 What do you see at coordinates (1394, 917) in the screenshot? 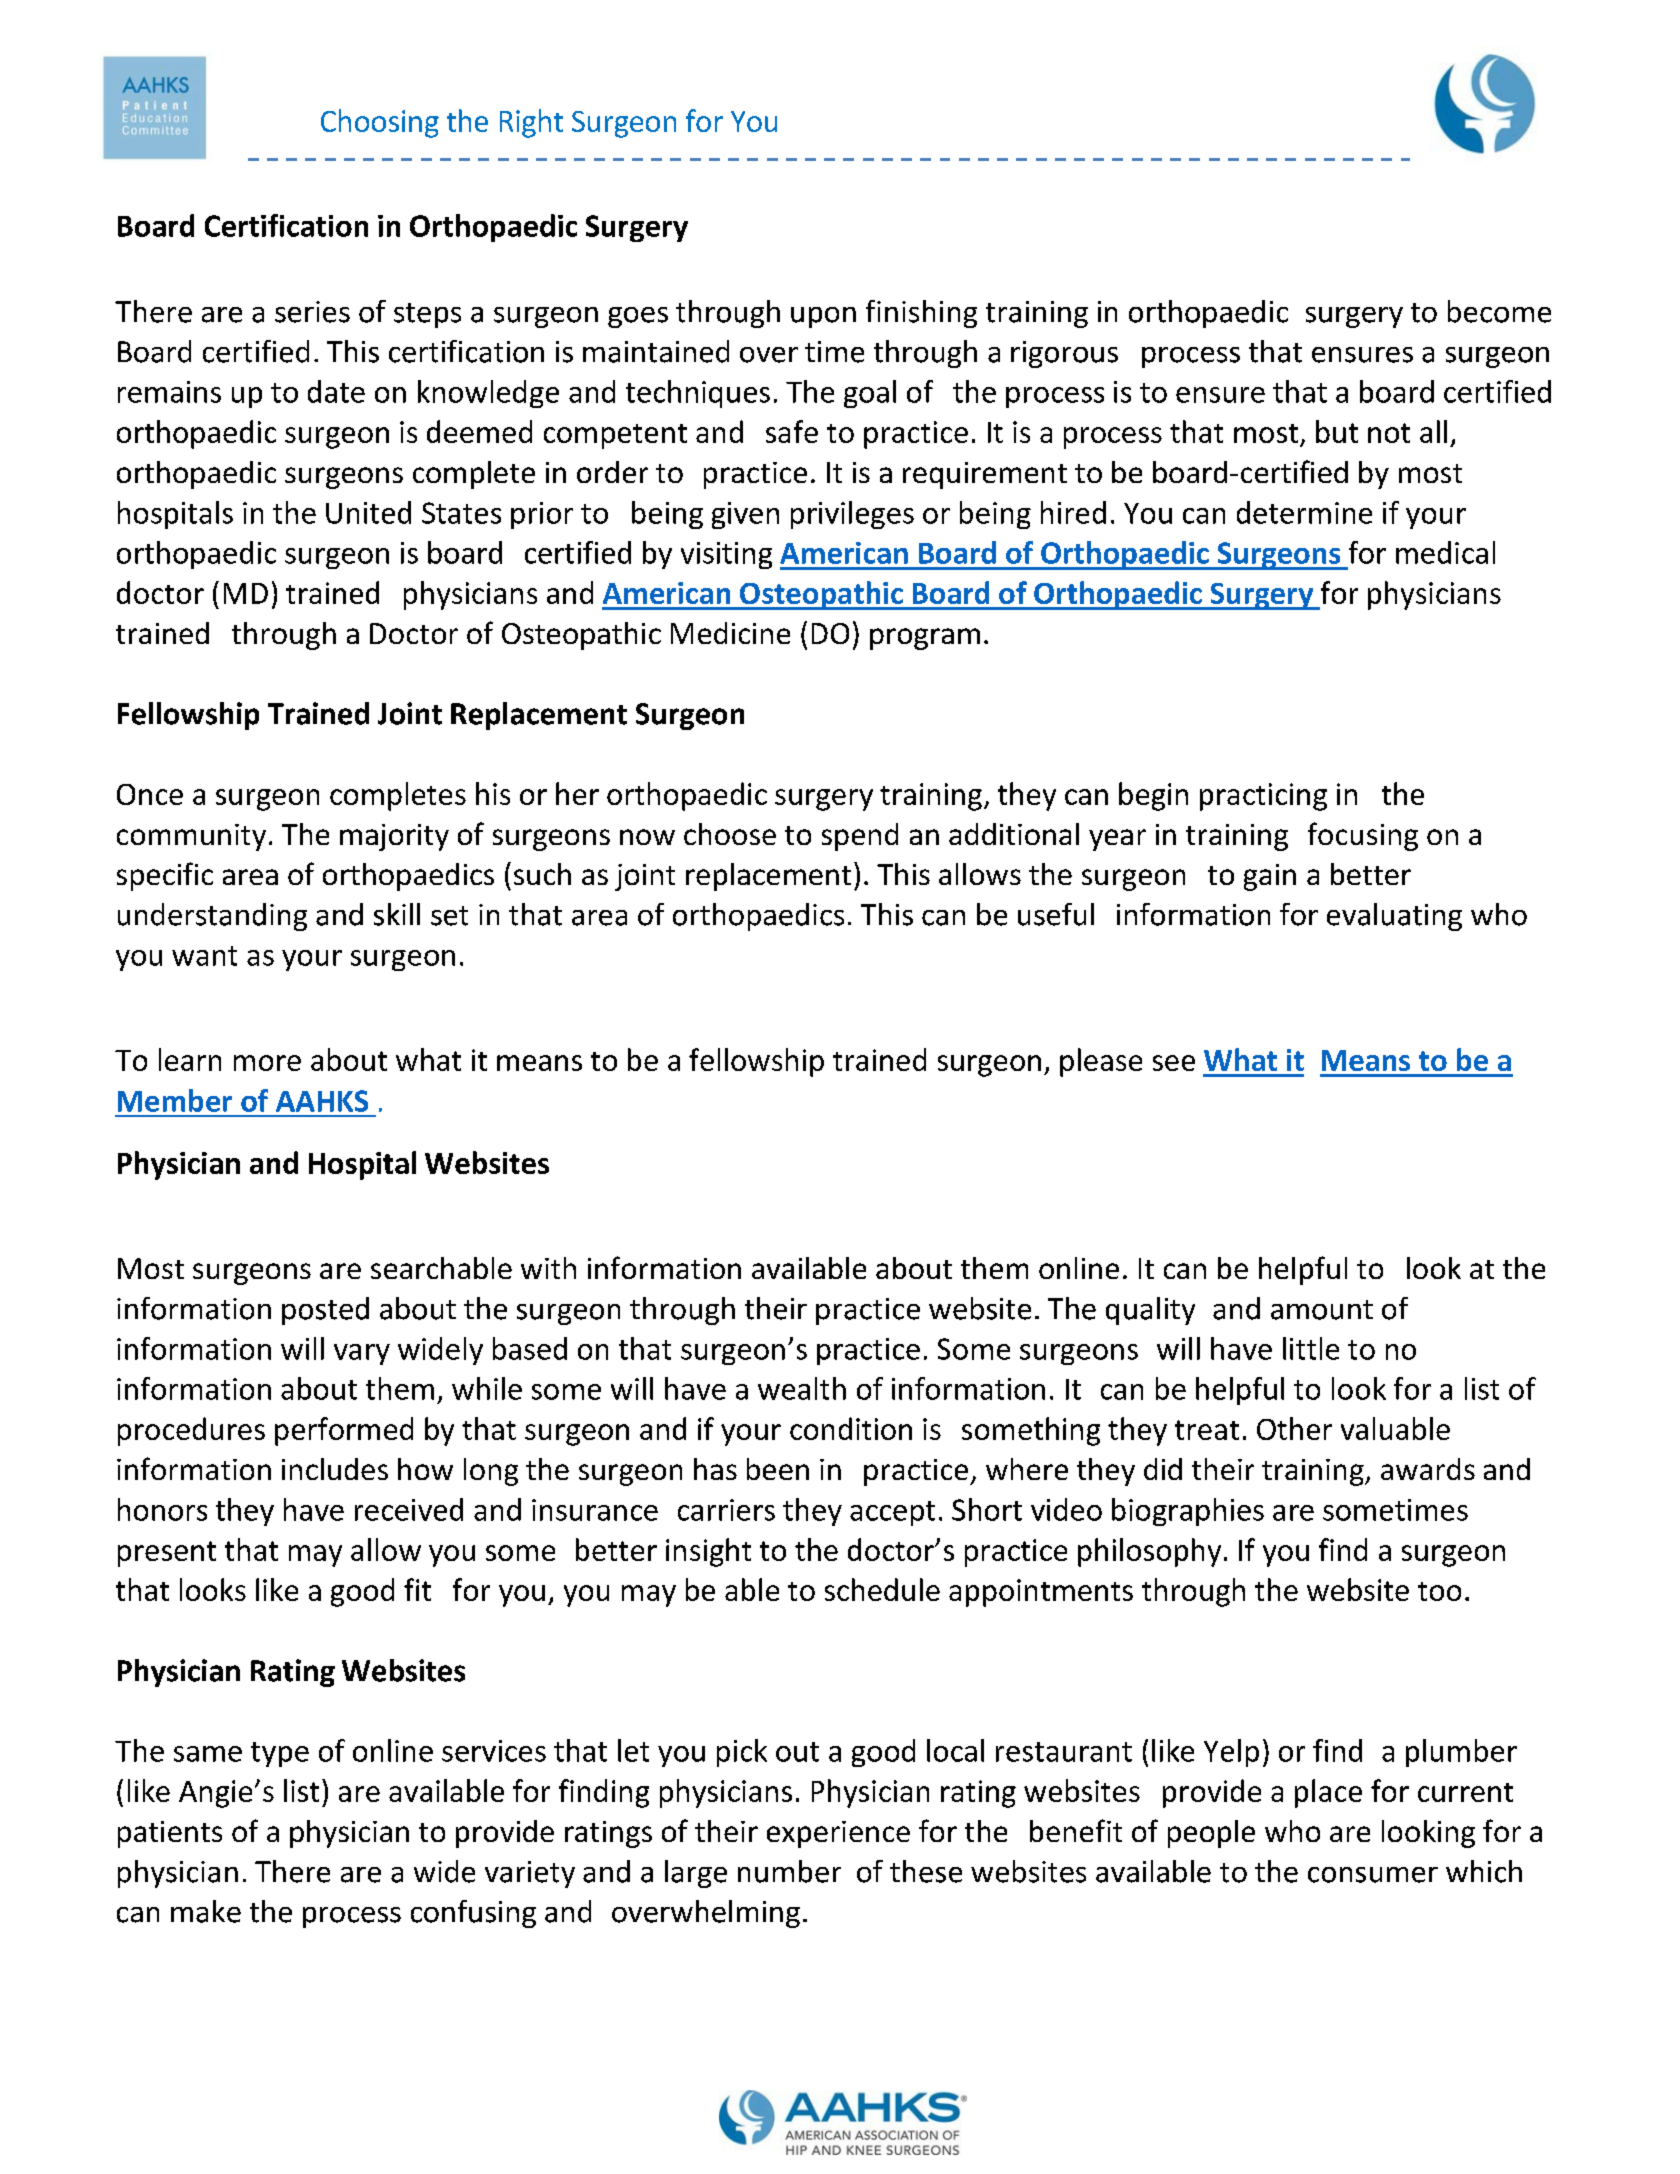
I see `evaluating` at bounding box center [1394, 917].
